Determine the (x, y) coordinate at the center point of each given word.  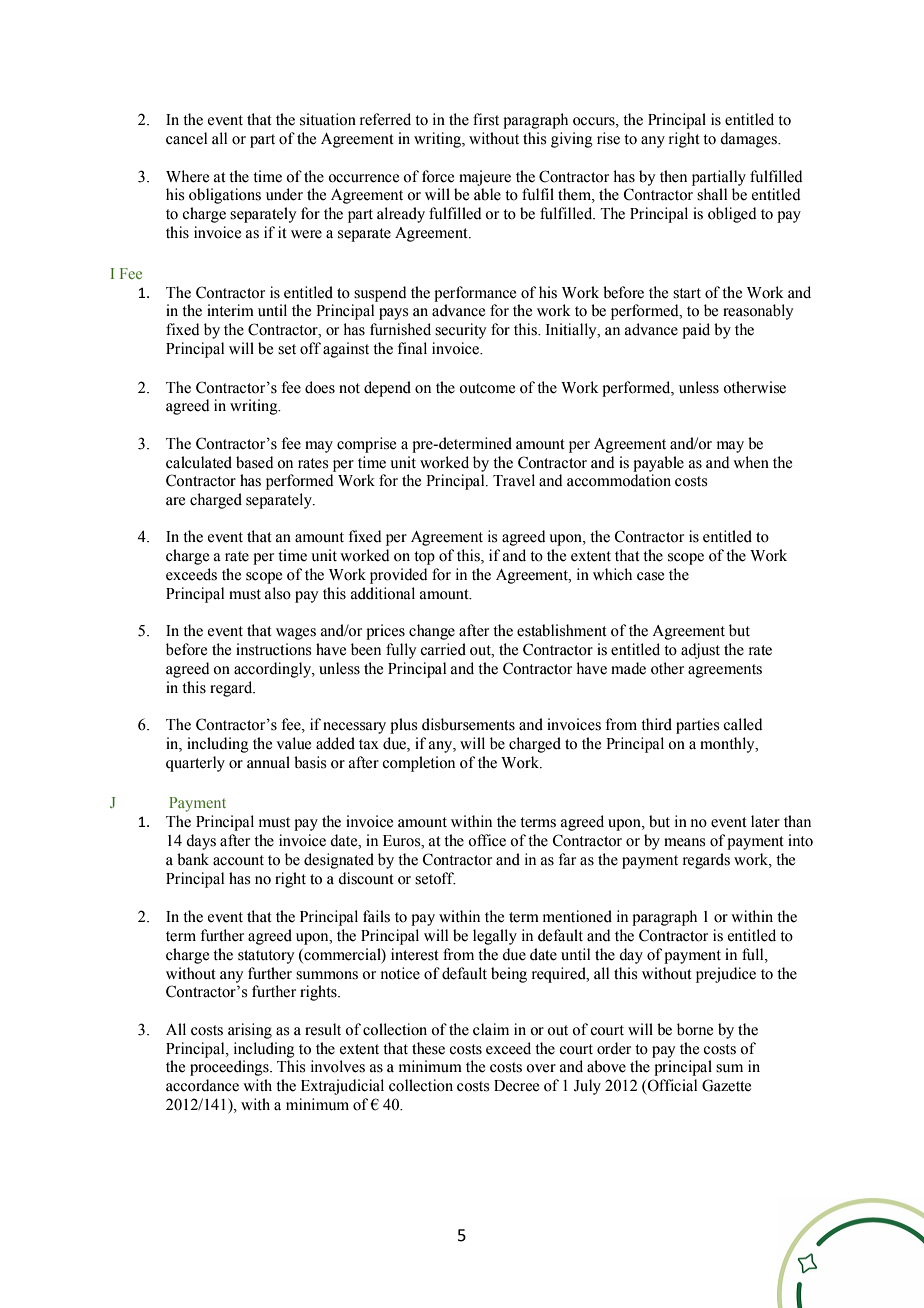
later (765, 821)
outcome (487, 388)
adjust (700, 651)
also (278, 593)
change (432, 632)
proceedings (230, 1068)
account (238, 860)
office (487, 840)
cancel (186, 138)
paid (696, 331)
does (320, 387)
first (486, 119)
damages (749, 140)
